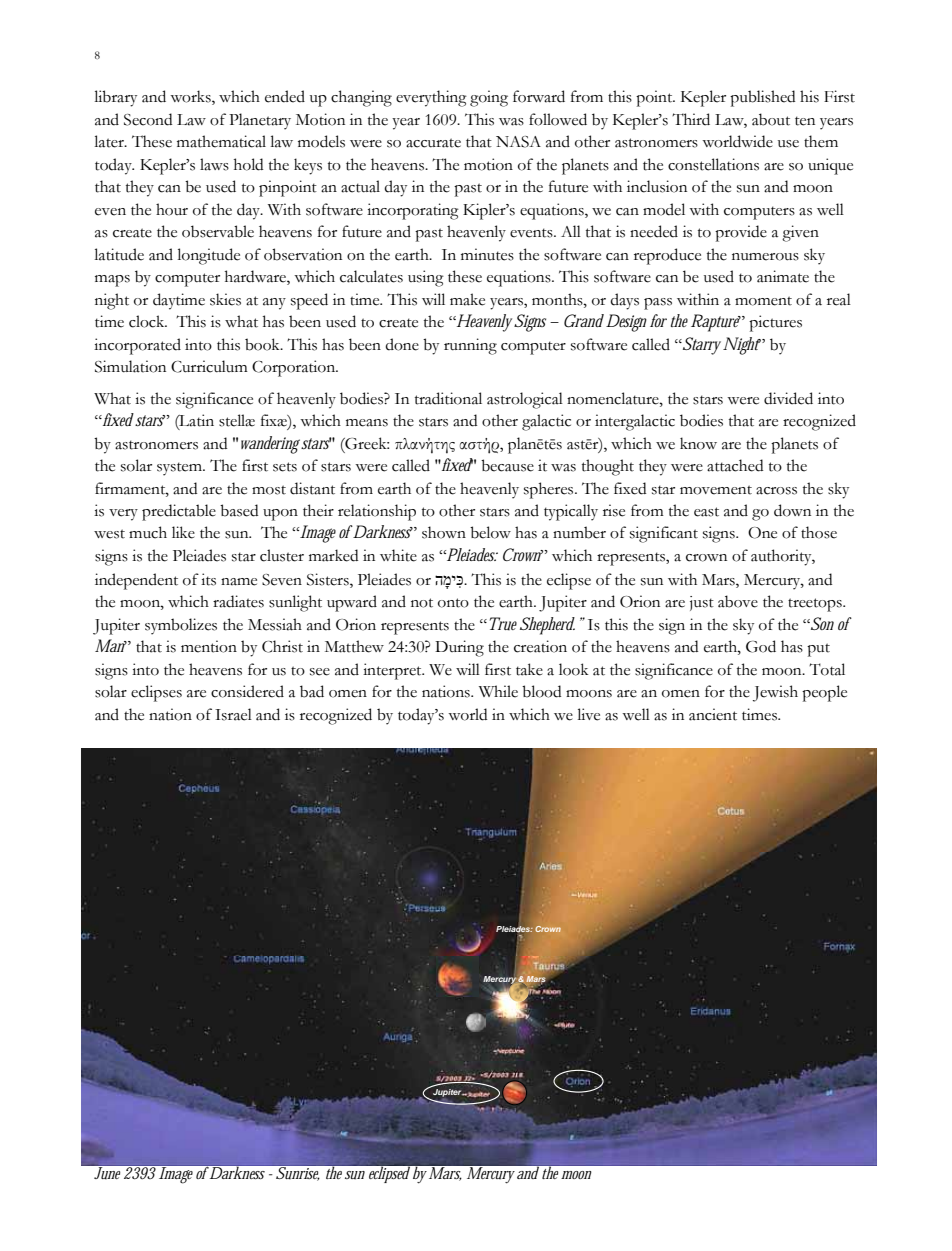  Describe the element at coordinates (448, 398) in the document. I see `traditional` at that location.
